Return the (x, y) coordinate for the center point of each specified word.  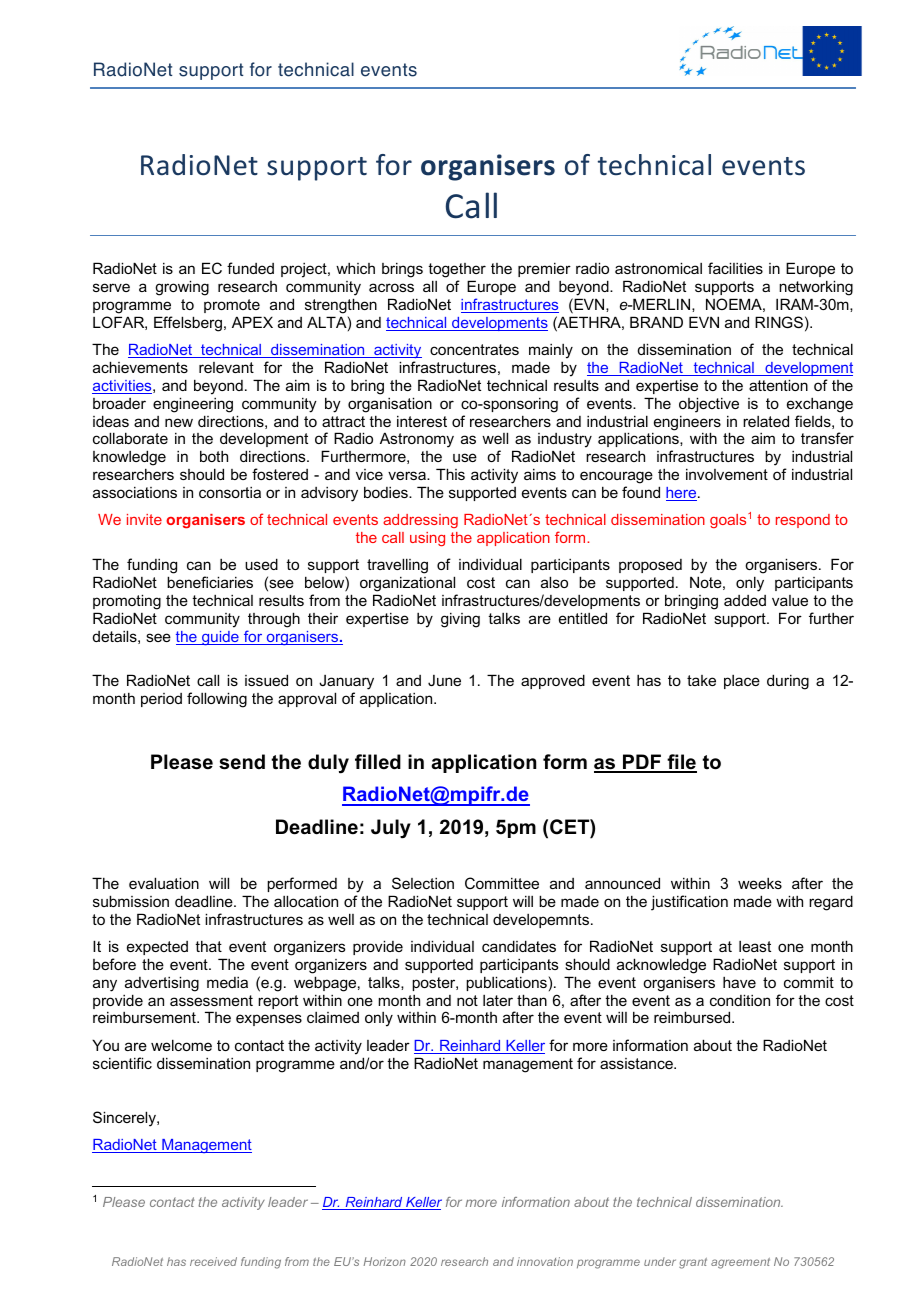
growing (182, 288)
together (457, 270)
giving (460, 620)
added (745, 600)
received (213, 1261)
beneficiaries (210, 582)
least (755, 946)
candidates (519, 946)
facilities (735, 268)
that (208, 946)
